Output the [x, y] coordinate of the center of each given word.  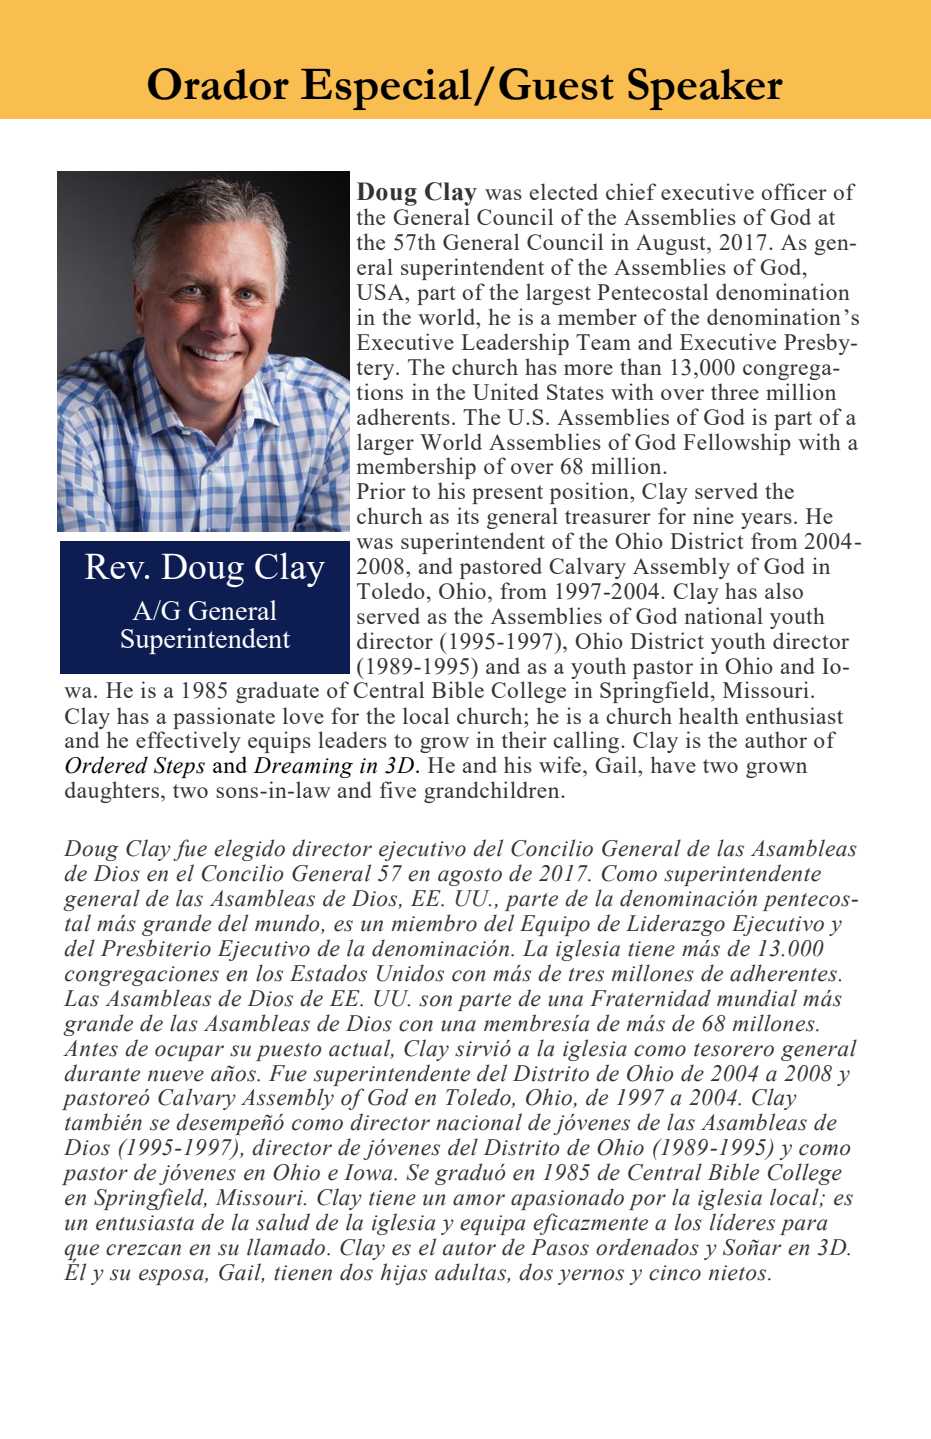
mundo [288, 924]
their [524, 739]
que [81, 1253]
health [709, 715]
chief [631, 191]
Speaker [705, 89]
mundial [757, 998]
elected [564, 191]
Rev [116, 566]
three [735, 391]
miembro [434, 923]
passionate [224, 718]
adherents [403, 416]
